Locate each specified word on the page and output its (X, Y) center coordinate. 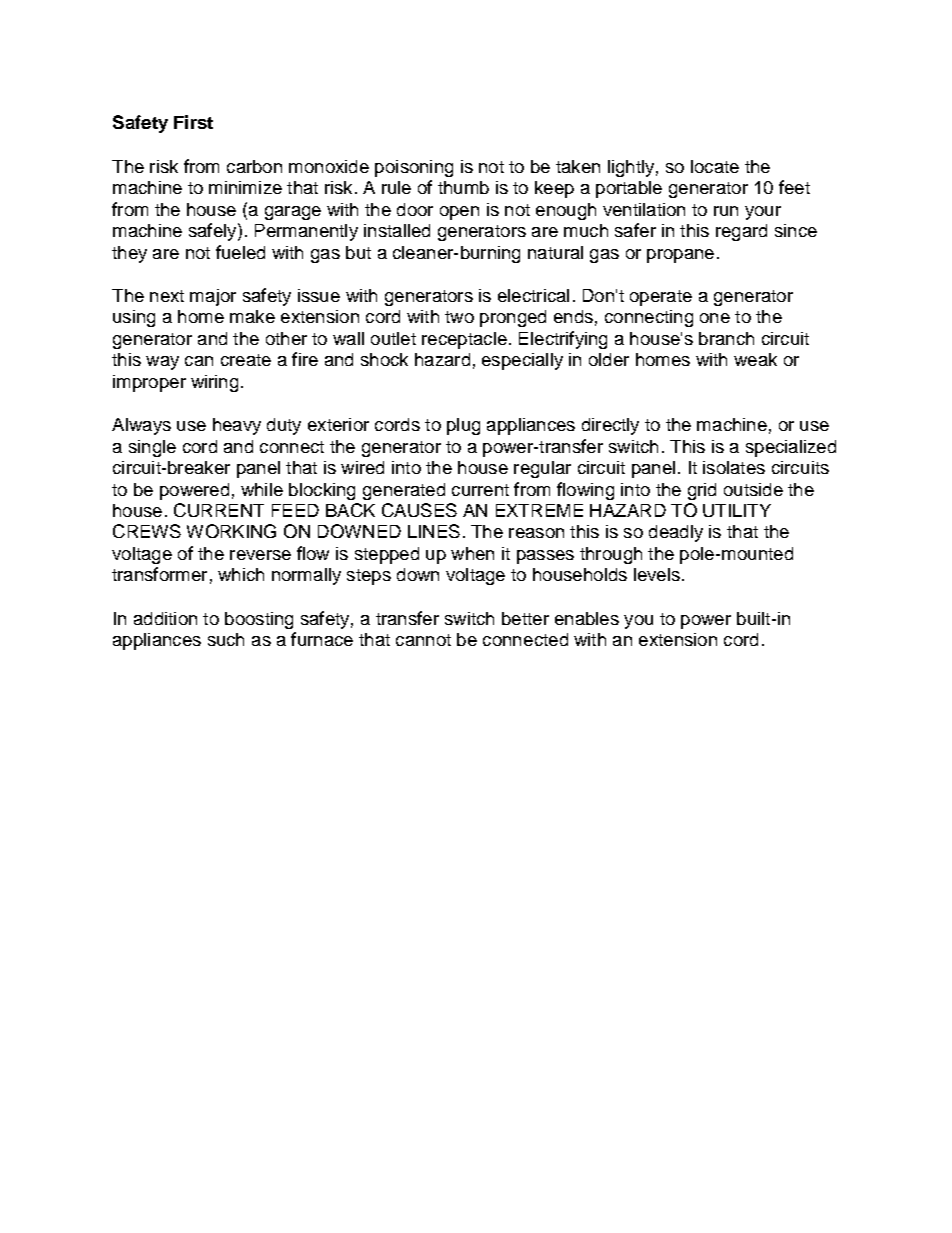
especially (522, 361)
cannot (423, 640)
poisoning (414, 168)
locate (715, 166)
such (226, 639)
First (193, 122)
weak (755, 359)
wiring (214, 383)
